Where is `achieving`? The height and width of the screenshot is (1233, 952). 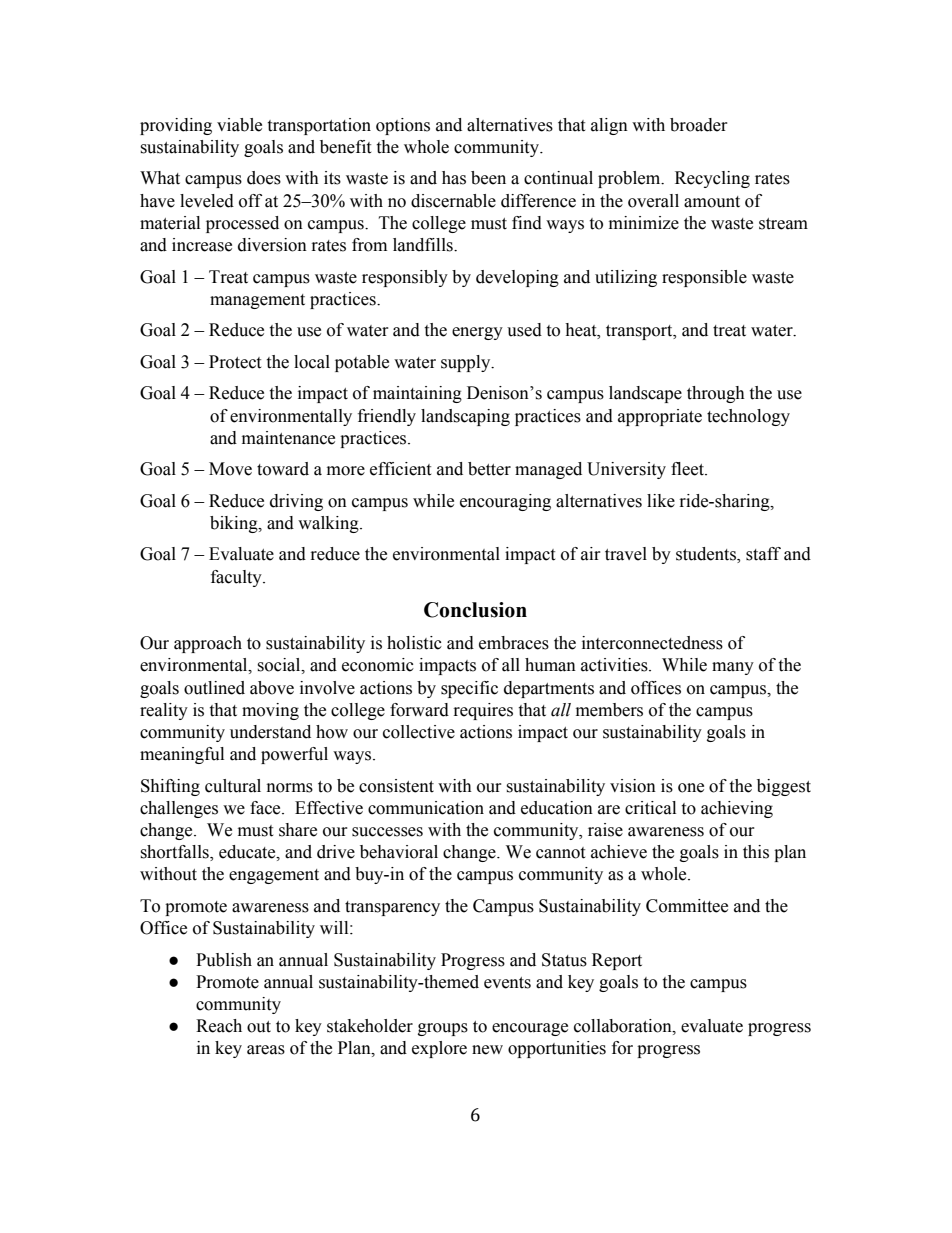
achieving is located at coordinates (737, 809).
